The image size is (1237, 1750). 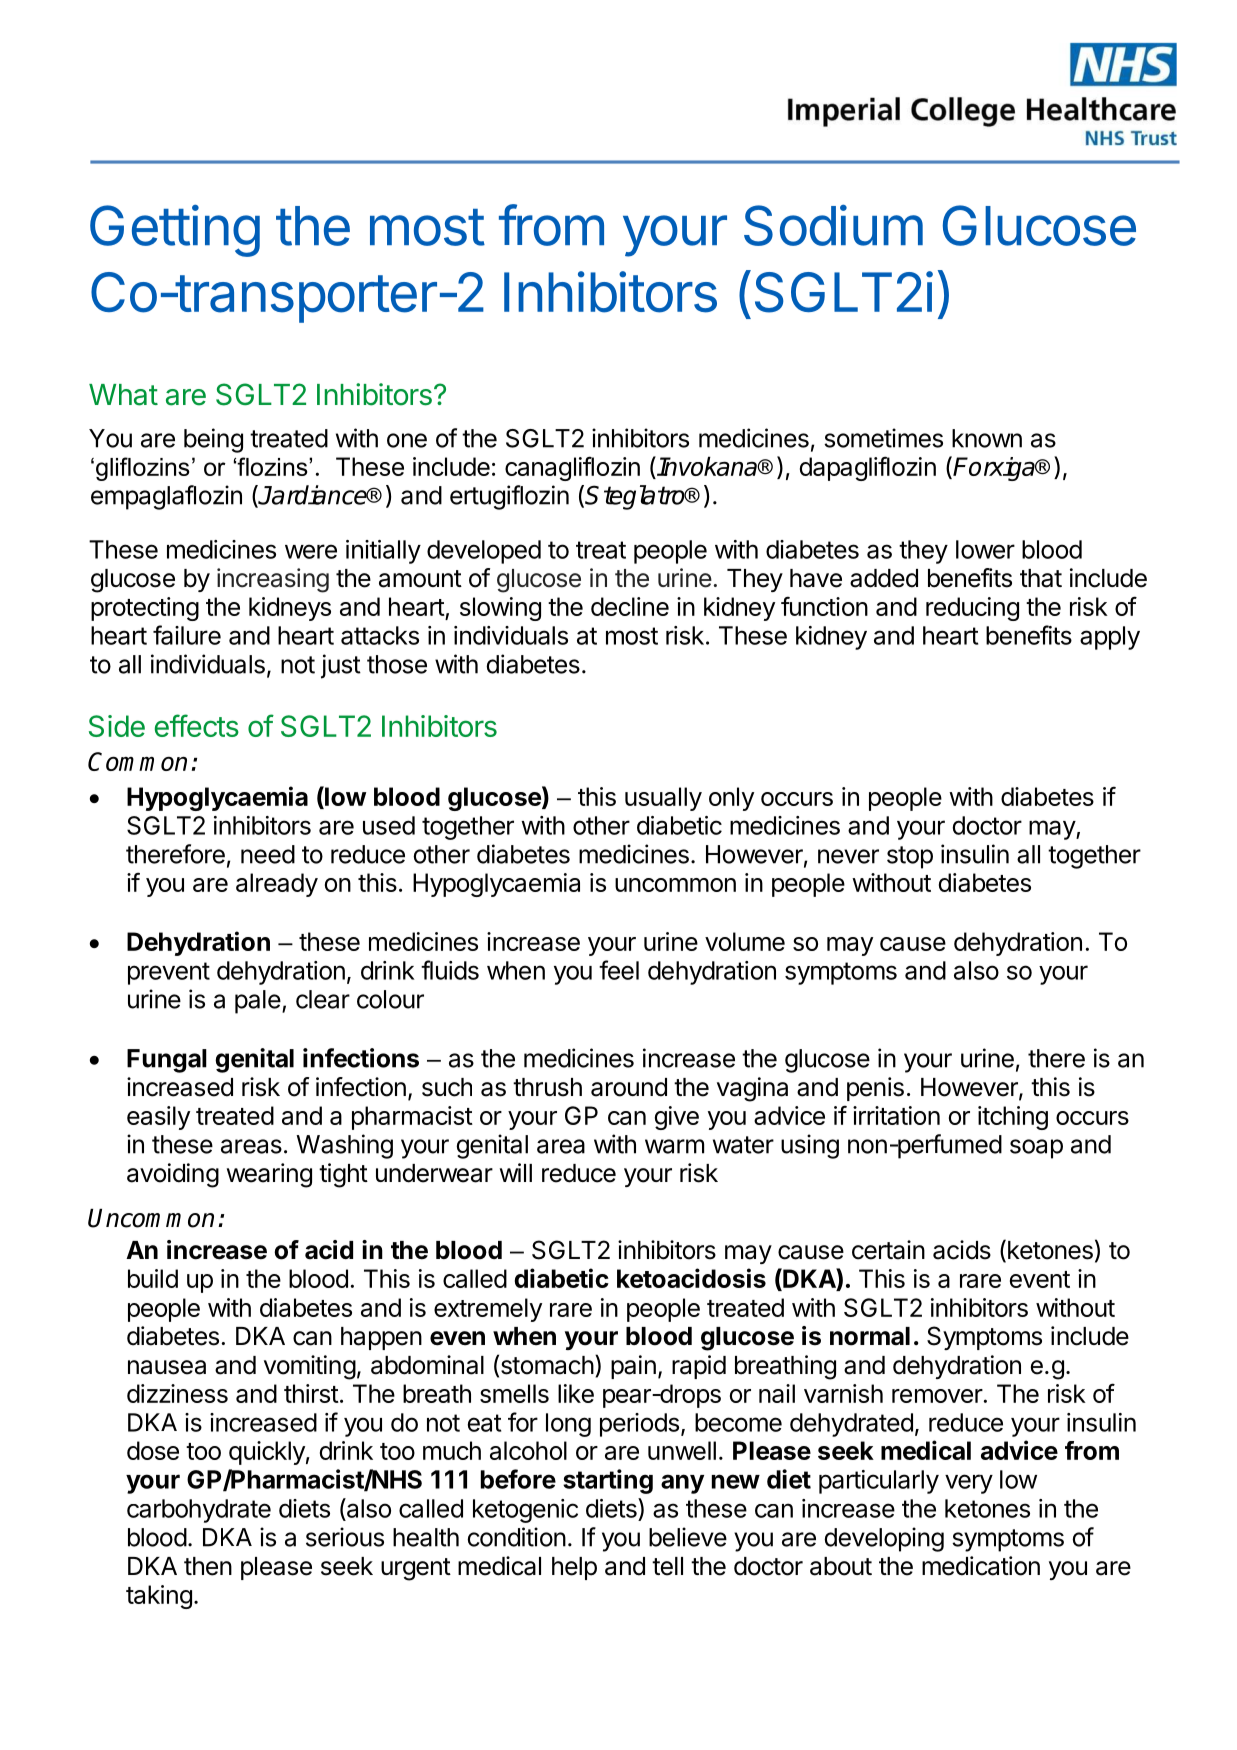 What do you see at coordinates (516, 1172) in the image?
I see `will` at bounding box center [516, 1172].
